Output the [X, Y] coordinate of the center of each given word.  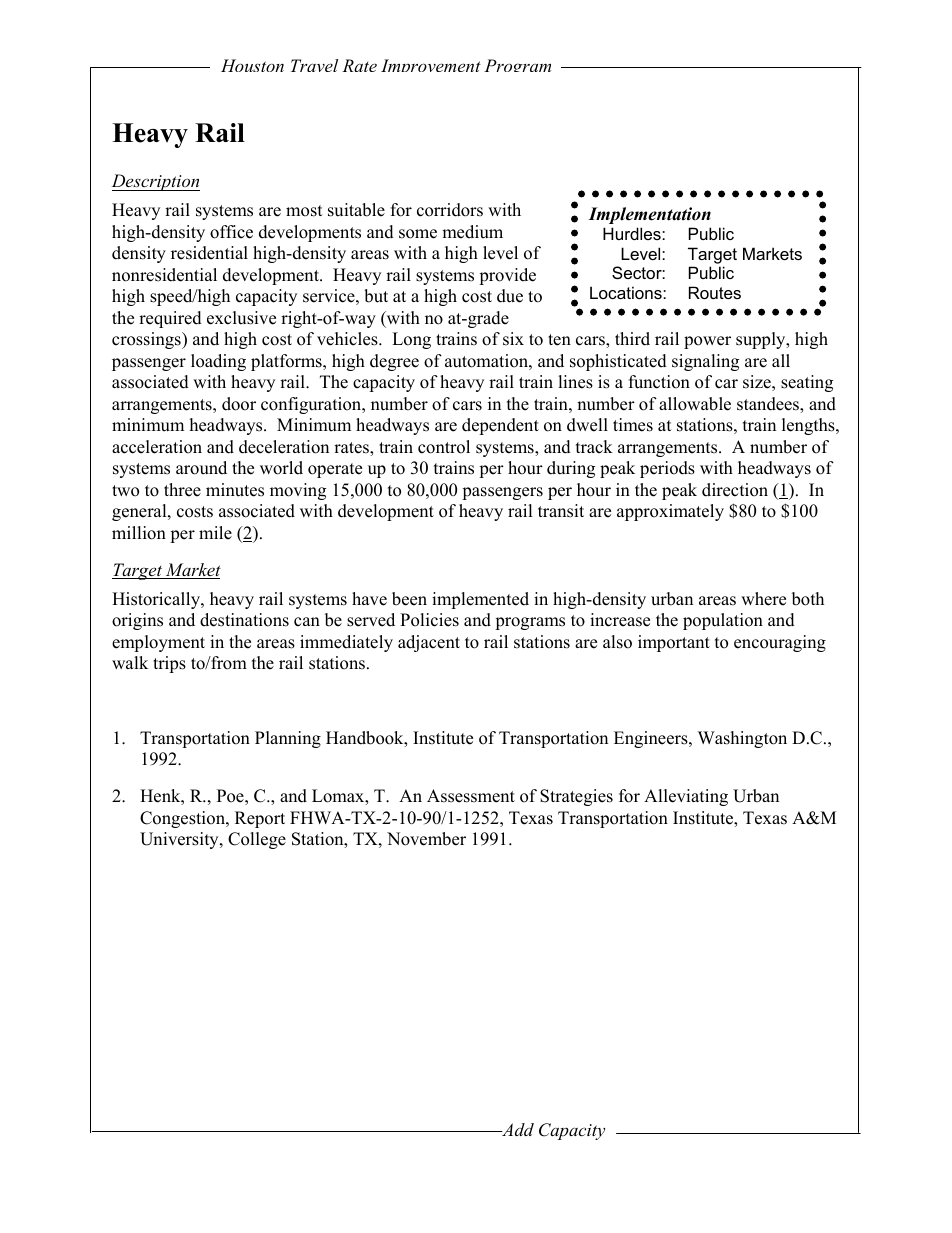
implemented [480, 600]
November [426, 839]
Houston [252, 65]
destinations [244, 620]
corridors [450, 210]
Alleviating [686, 797]
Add [517, 1129]
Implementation [649, 215]
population [723, 621]
